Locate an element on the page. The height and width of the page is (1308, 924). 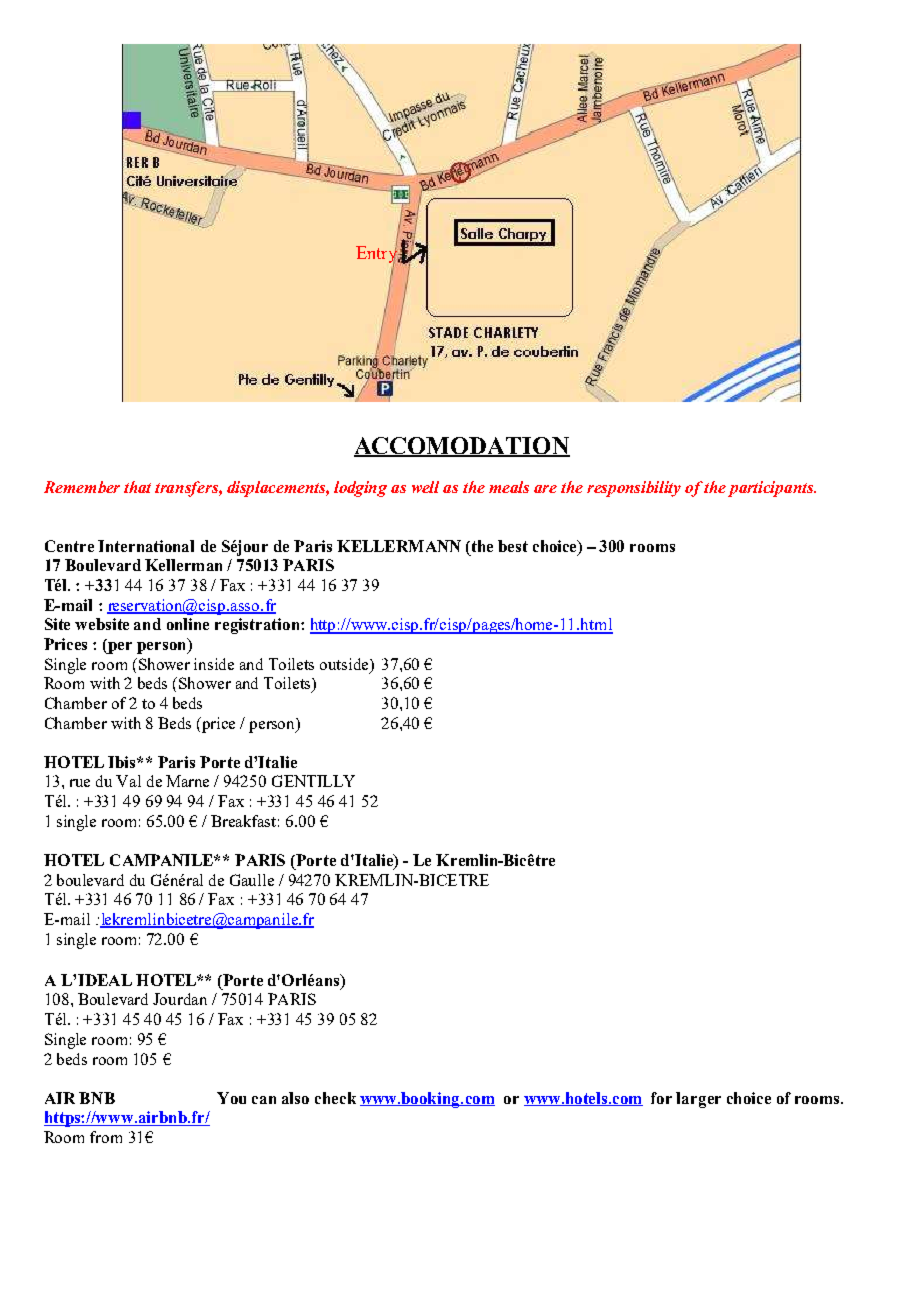
outside is located at coordinates (345, 664).
